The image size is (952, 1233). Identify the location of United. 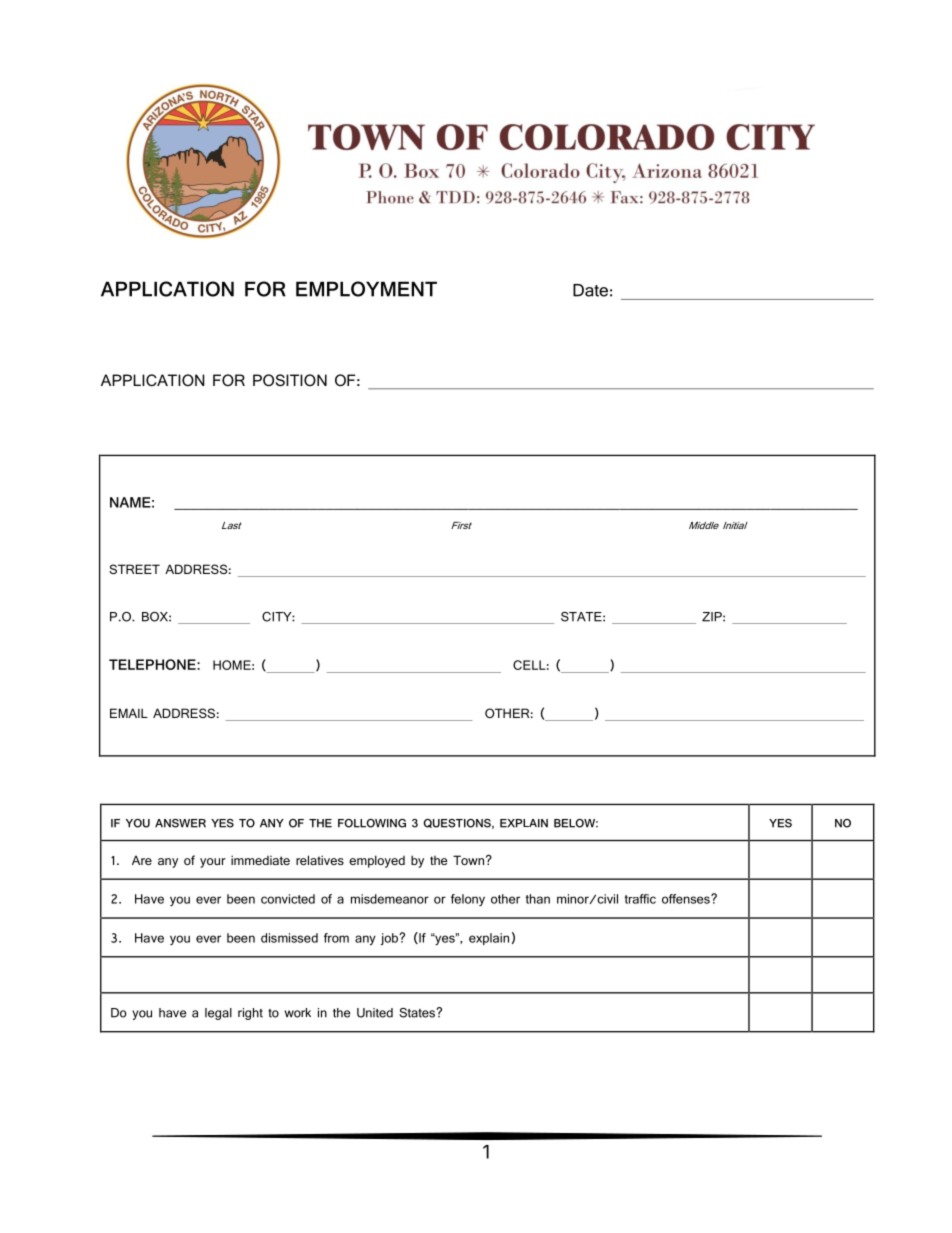
(375, 1013).
